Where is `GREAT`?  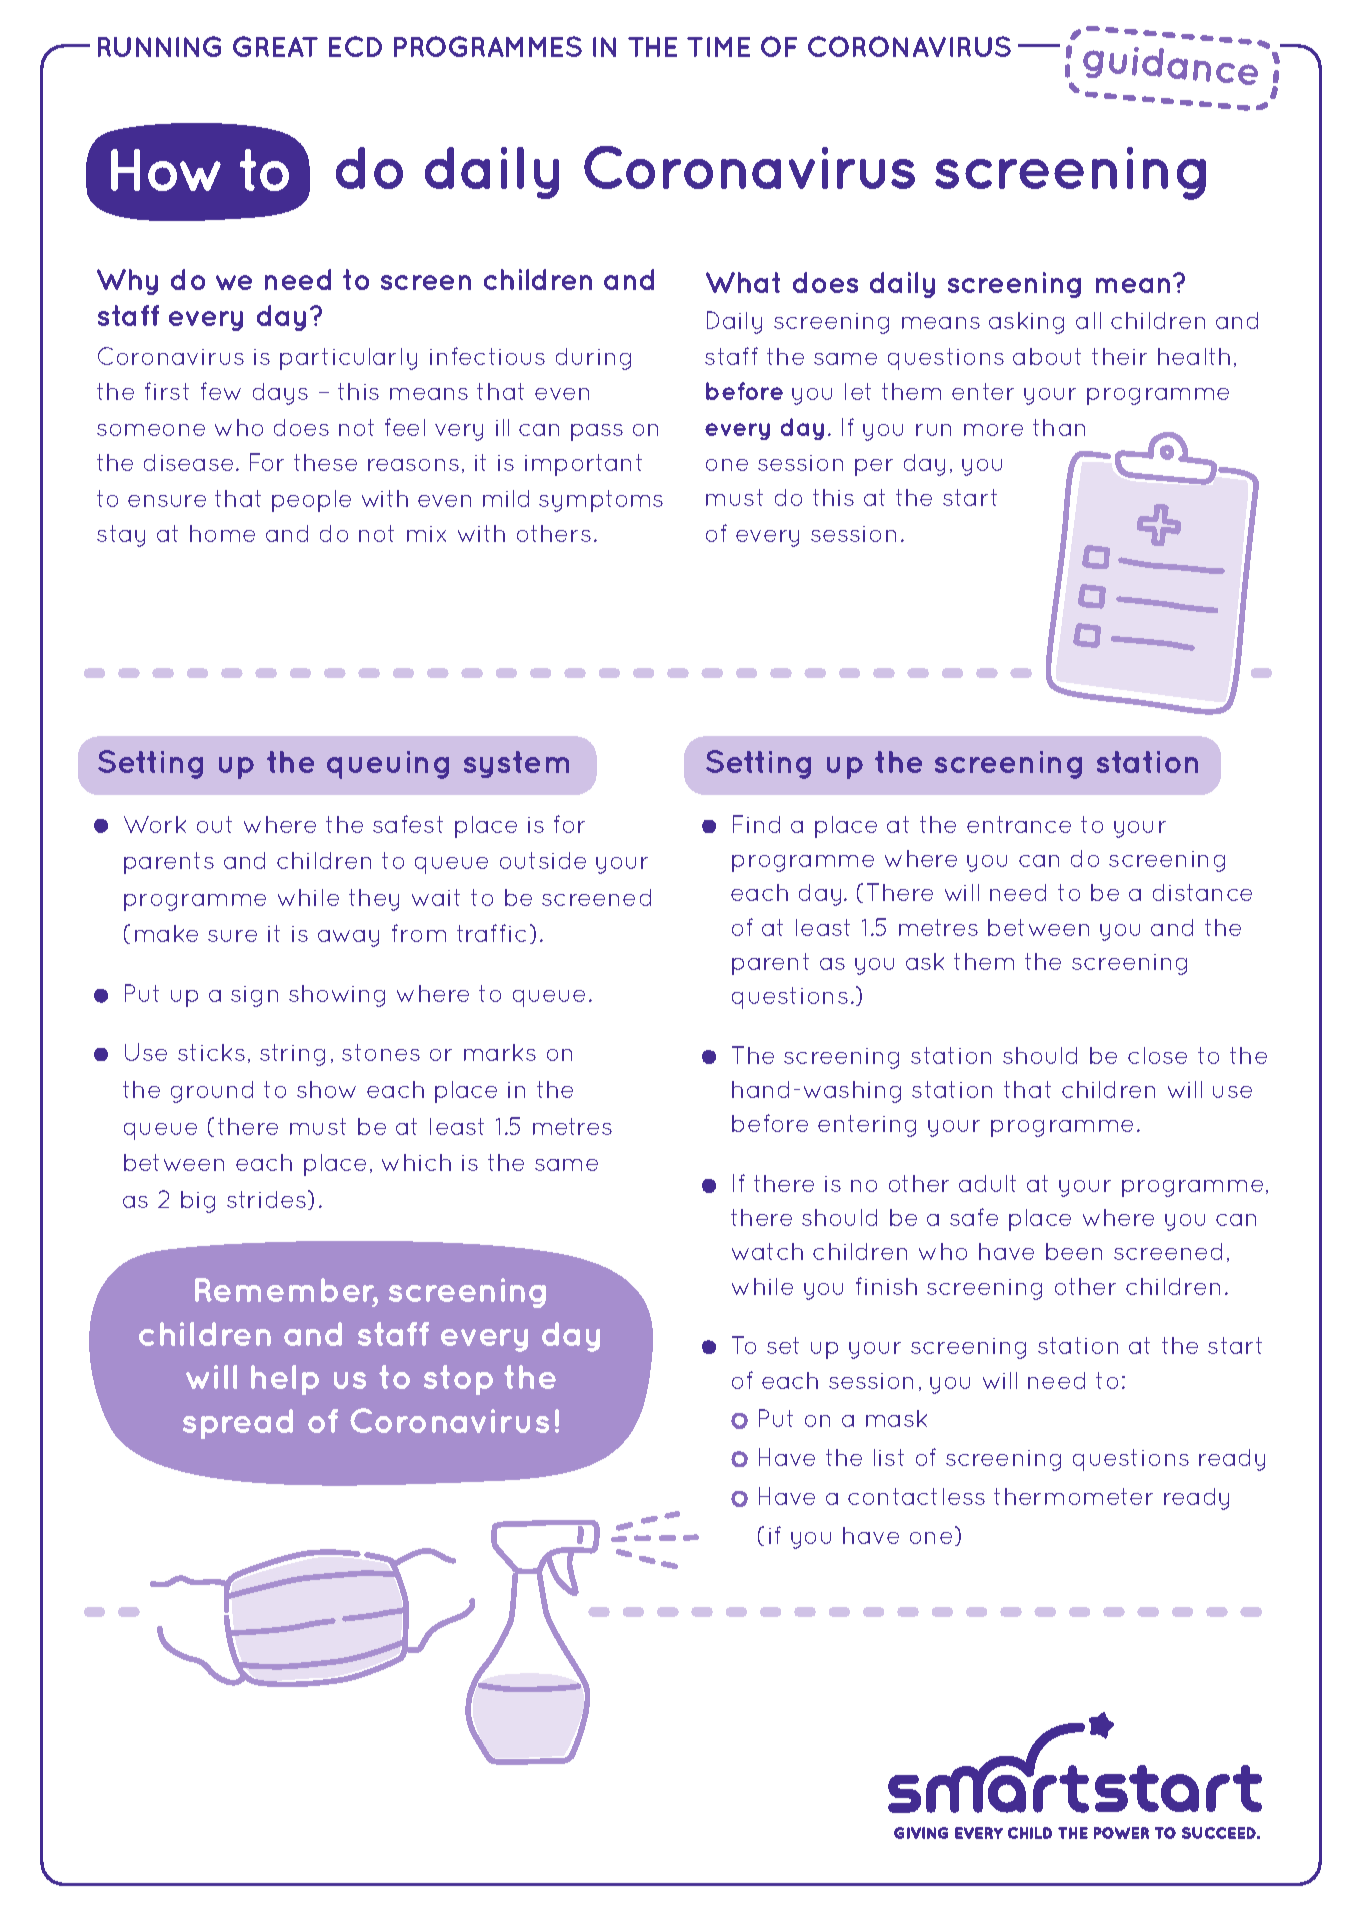 GREAT is located at coordinates (275, 46).
